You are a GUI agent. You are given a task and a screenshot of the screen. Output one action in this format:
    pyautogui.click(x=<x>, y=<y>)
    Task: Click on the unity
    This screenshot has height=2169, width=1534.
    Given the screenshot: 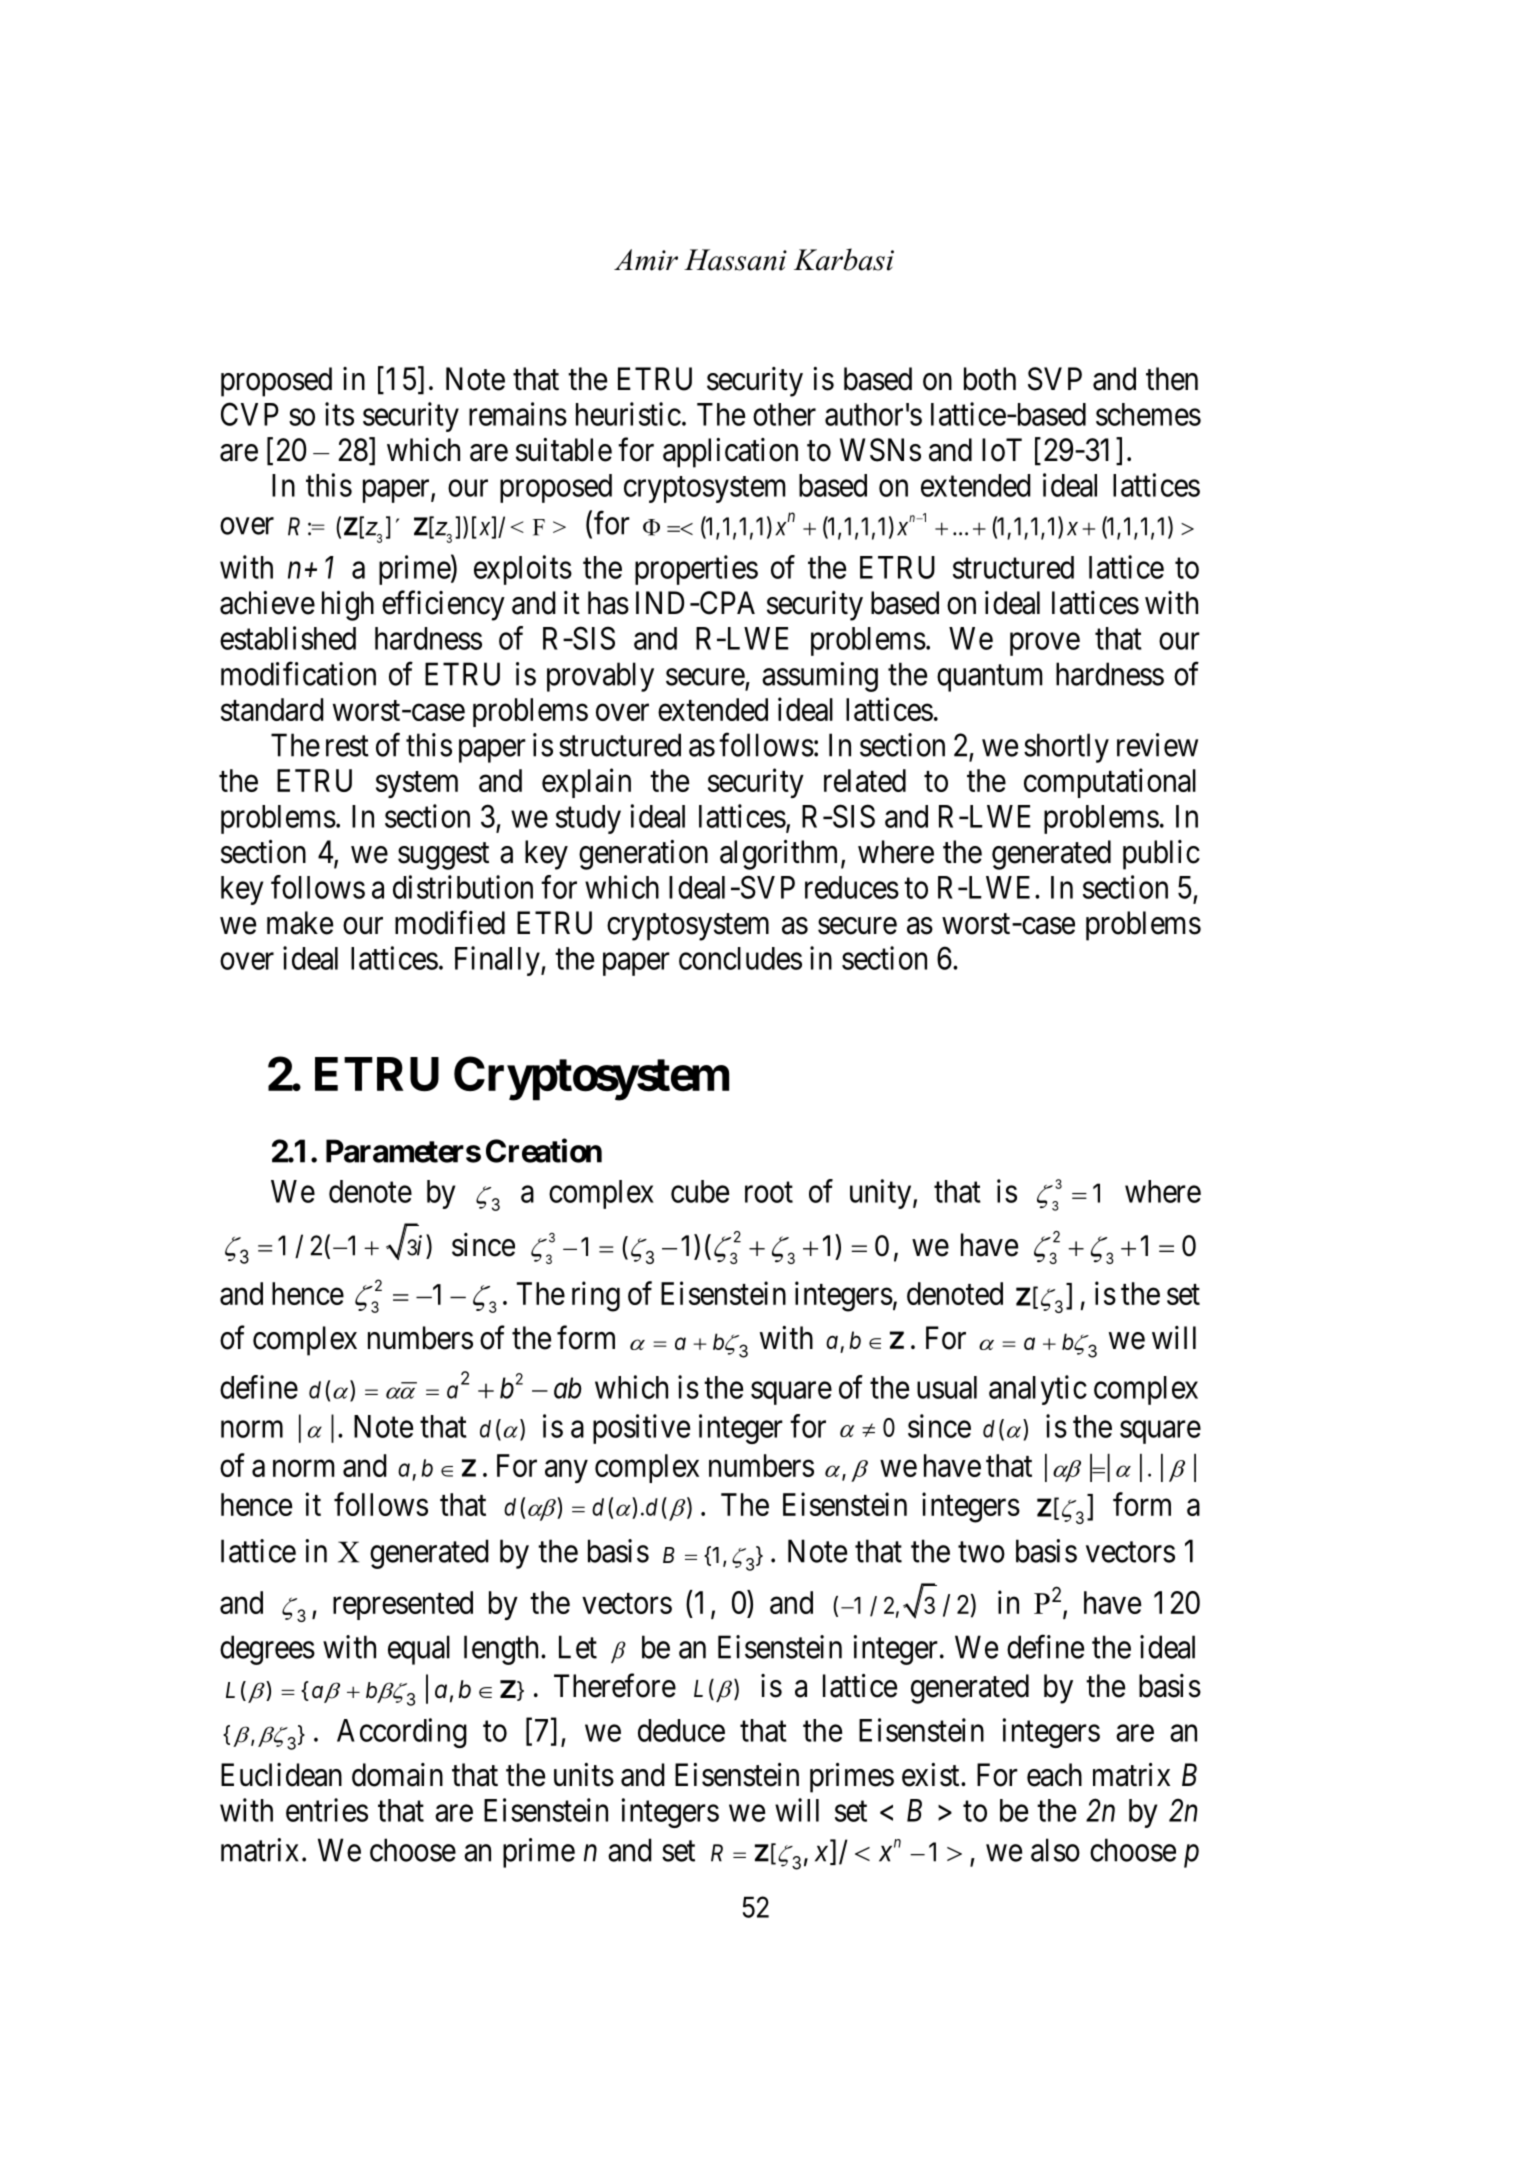 What is the action you would take?
    pyautogui.click(x=882, y=1194)
